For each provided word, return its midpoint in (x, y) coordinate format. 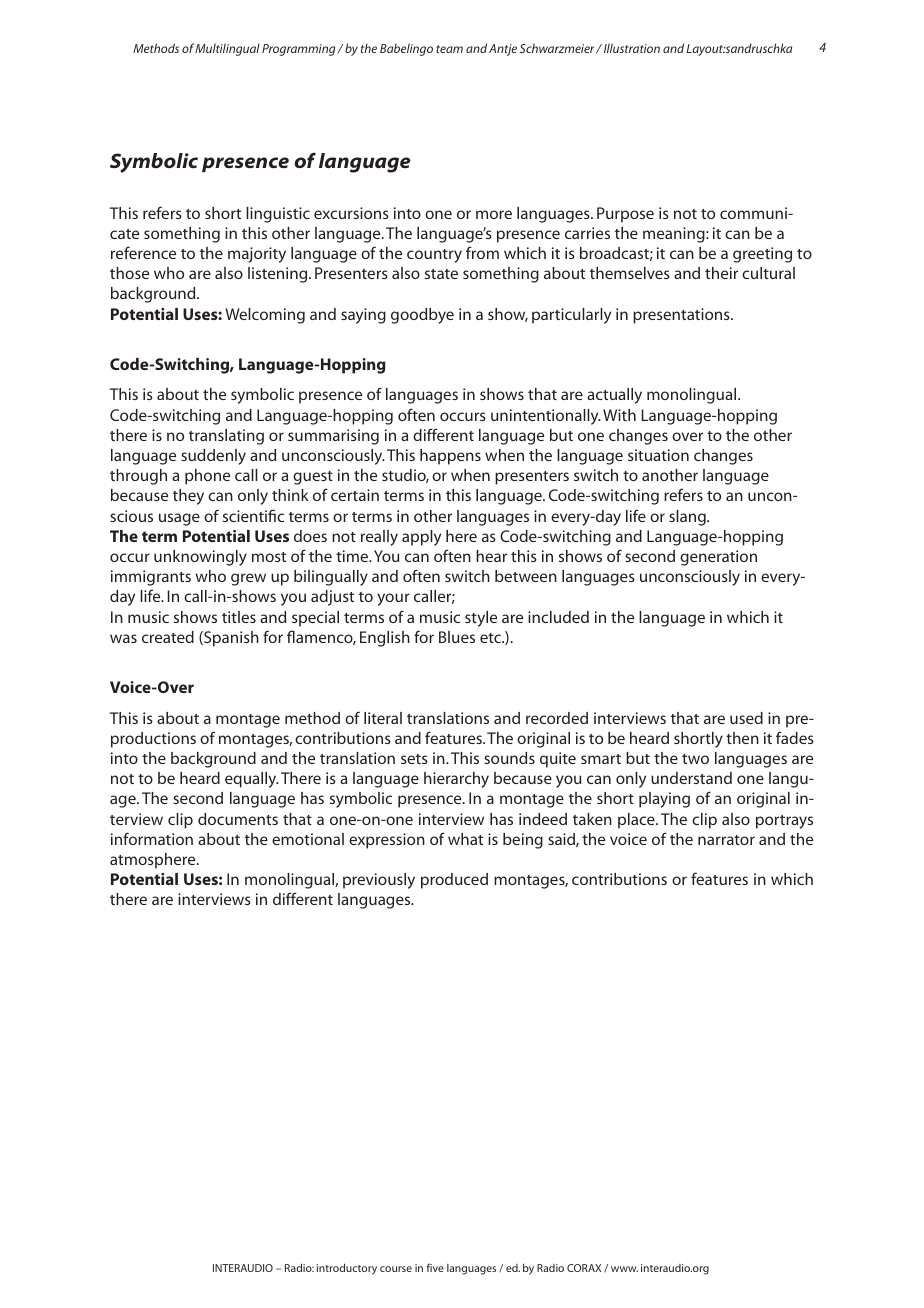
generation (718, 558)
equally (252, 780)
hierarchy (456, 780)
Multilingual (227, 49)
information (152, 838)
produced (454, 881)
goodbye (422, 316)
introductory (347, 1269)
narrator (726, 840)
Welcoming (265, 316)
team (449, 49)
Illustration (630, 48)
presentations (682, 316)
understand (691, 778)
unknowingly (200, 558)
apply (421, 538)
